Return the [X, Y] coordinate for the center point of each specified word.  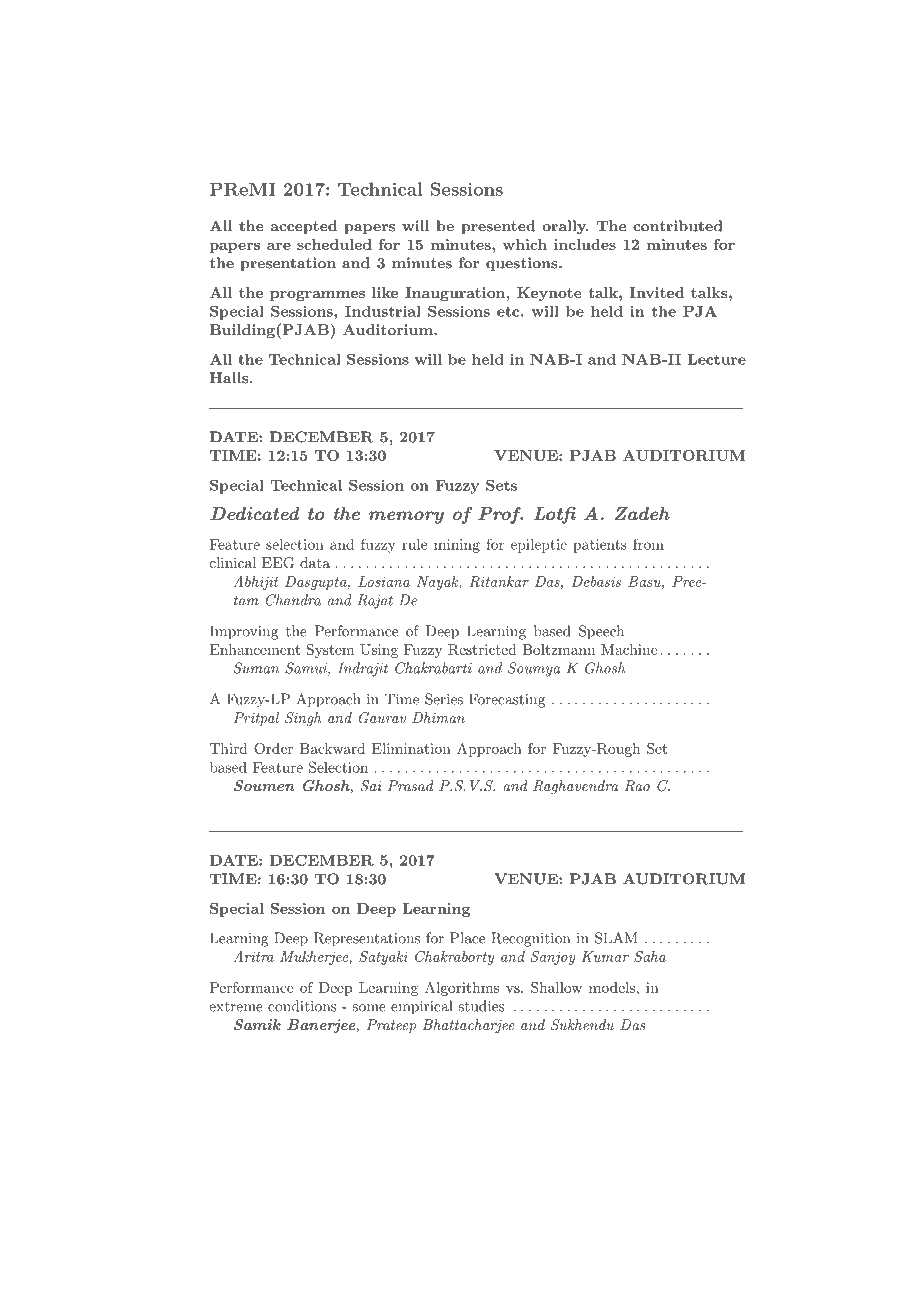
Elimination [411, 748]
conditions [302, 1006]
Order [273, 748]
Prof [500, 515]
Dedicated [254, 513]
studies [481, 1006]
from [648, 544]
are [279, 246]
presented [498, 227]
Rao [637, 786]
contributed [678, 226]
